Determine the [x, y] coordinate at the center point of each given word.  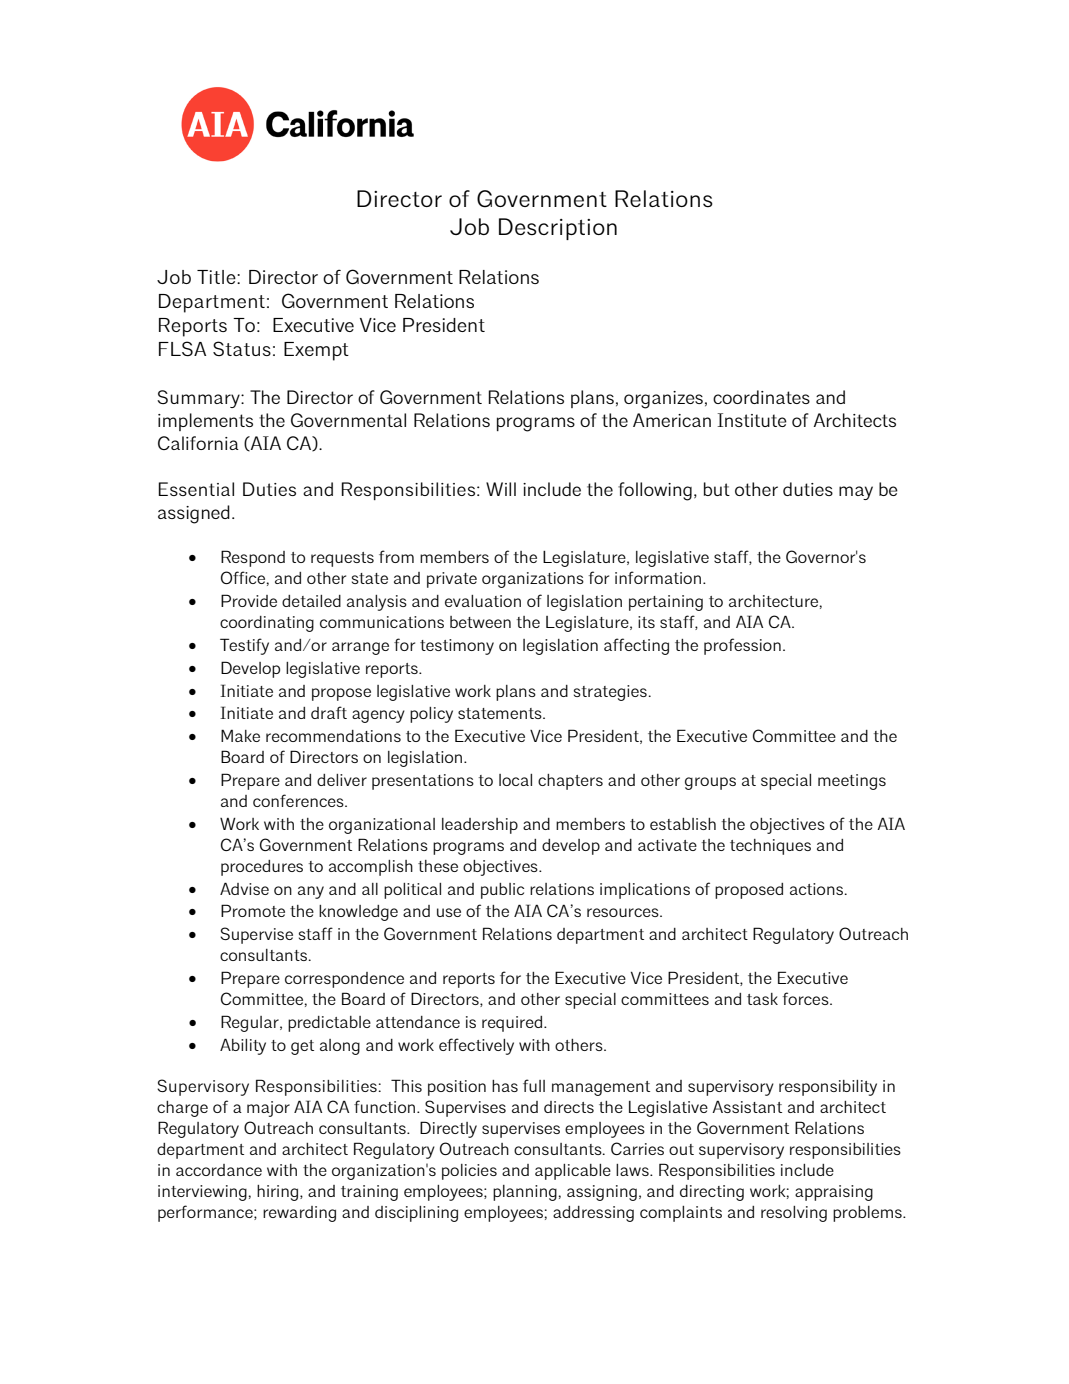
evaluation [483, 601]
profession [742, 646]
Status [242, 348]
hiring [277, 1193]
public [502, 891]
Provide [249, 600]
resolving [794, 1214]
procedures [262, 868]
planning [525, 1193]
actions [818, 889]
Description [558, 229]
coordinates [761, 397]
